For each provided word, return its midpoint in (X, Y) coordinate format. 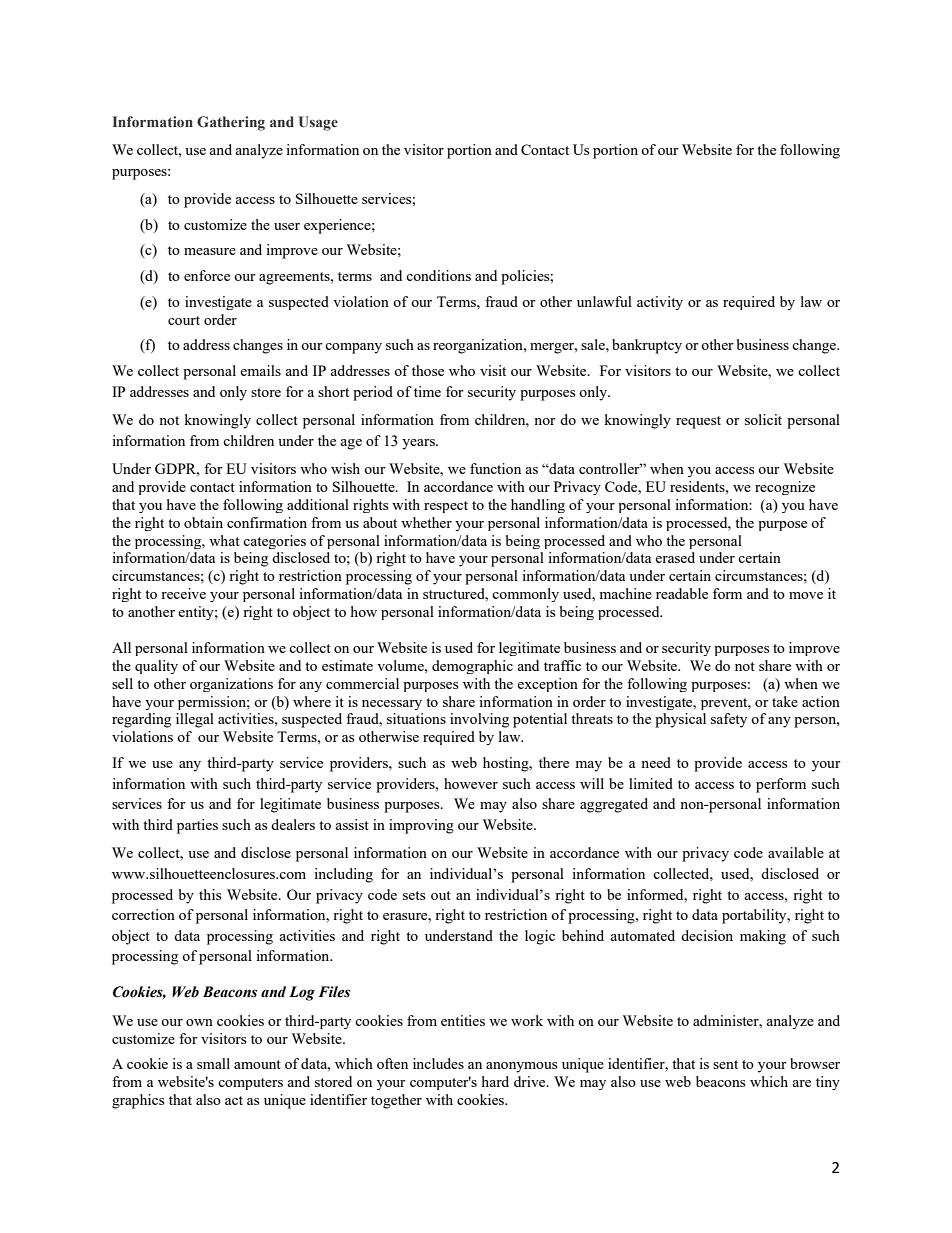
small (213, 1063)
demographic (472, 667)
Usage (318, 123)
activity (660, 303)
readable (682, 593)
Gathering (231, 123)
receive (183, 593)
